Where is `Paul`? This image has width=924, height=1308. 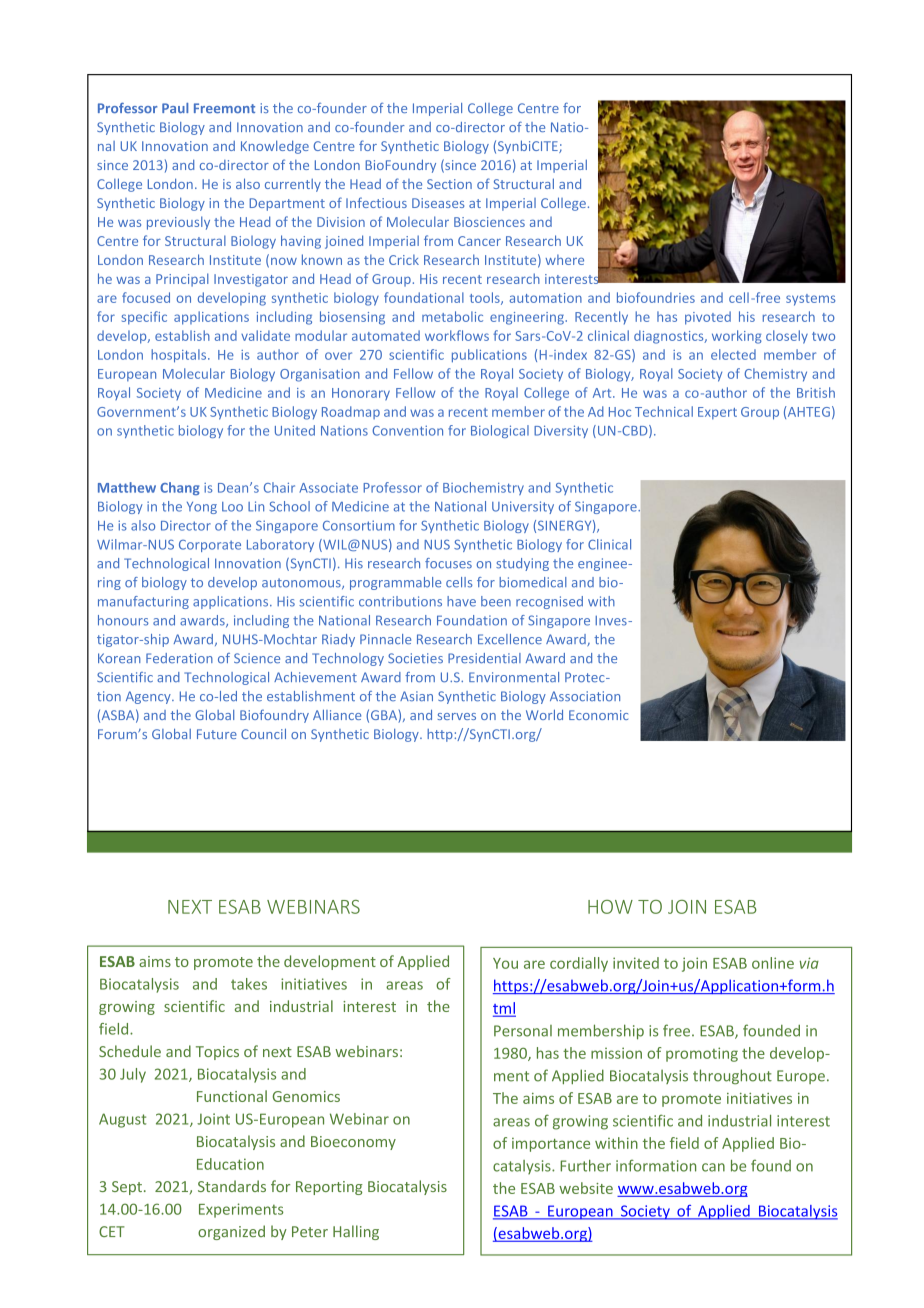 Paul is located at coordinates (175, 108).
